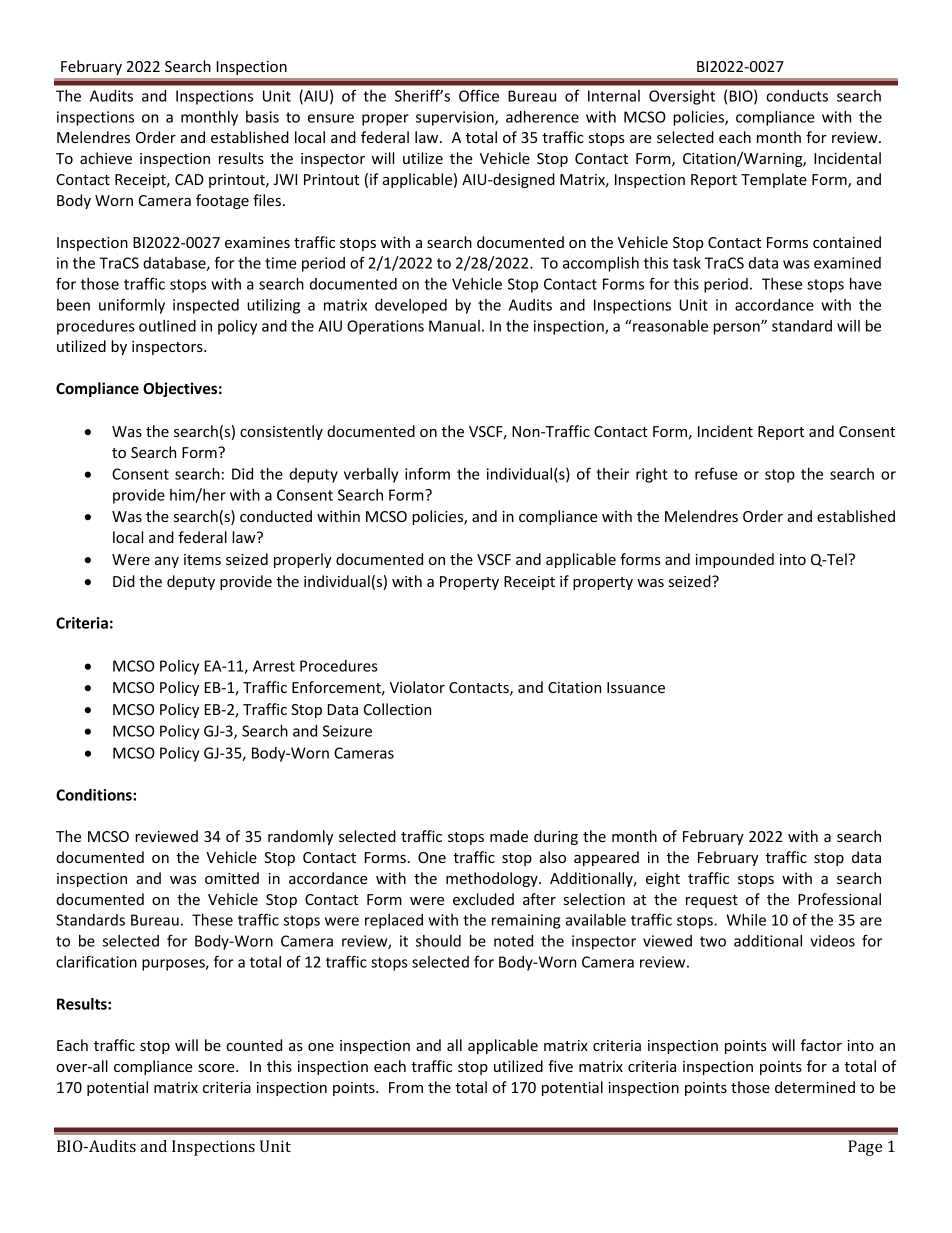 This page has width=952, height=1233. Describe the element at coordinates (397, 709) in the page. I see `Collection` at that location.
